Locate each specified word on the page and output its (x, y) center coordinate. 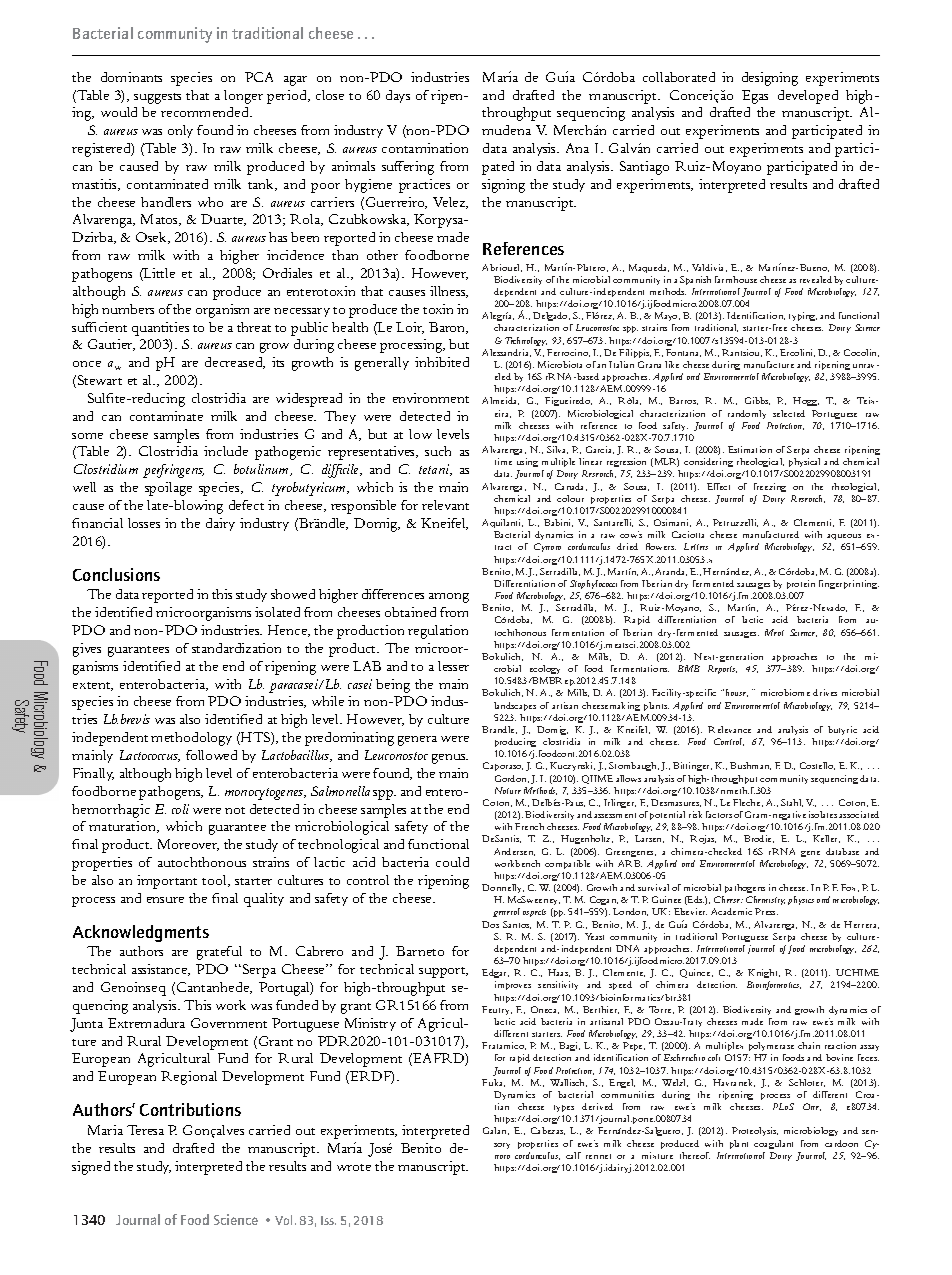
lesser (453, 666)
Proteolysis (755, 1131)
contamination (425, 148)
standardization (236, 648)
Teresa (145, 1130)
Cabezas (548, 1131)
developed (808, 97)
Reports (722, 669)
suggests (157, 98)
